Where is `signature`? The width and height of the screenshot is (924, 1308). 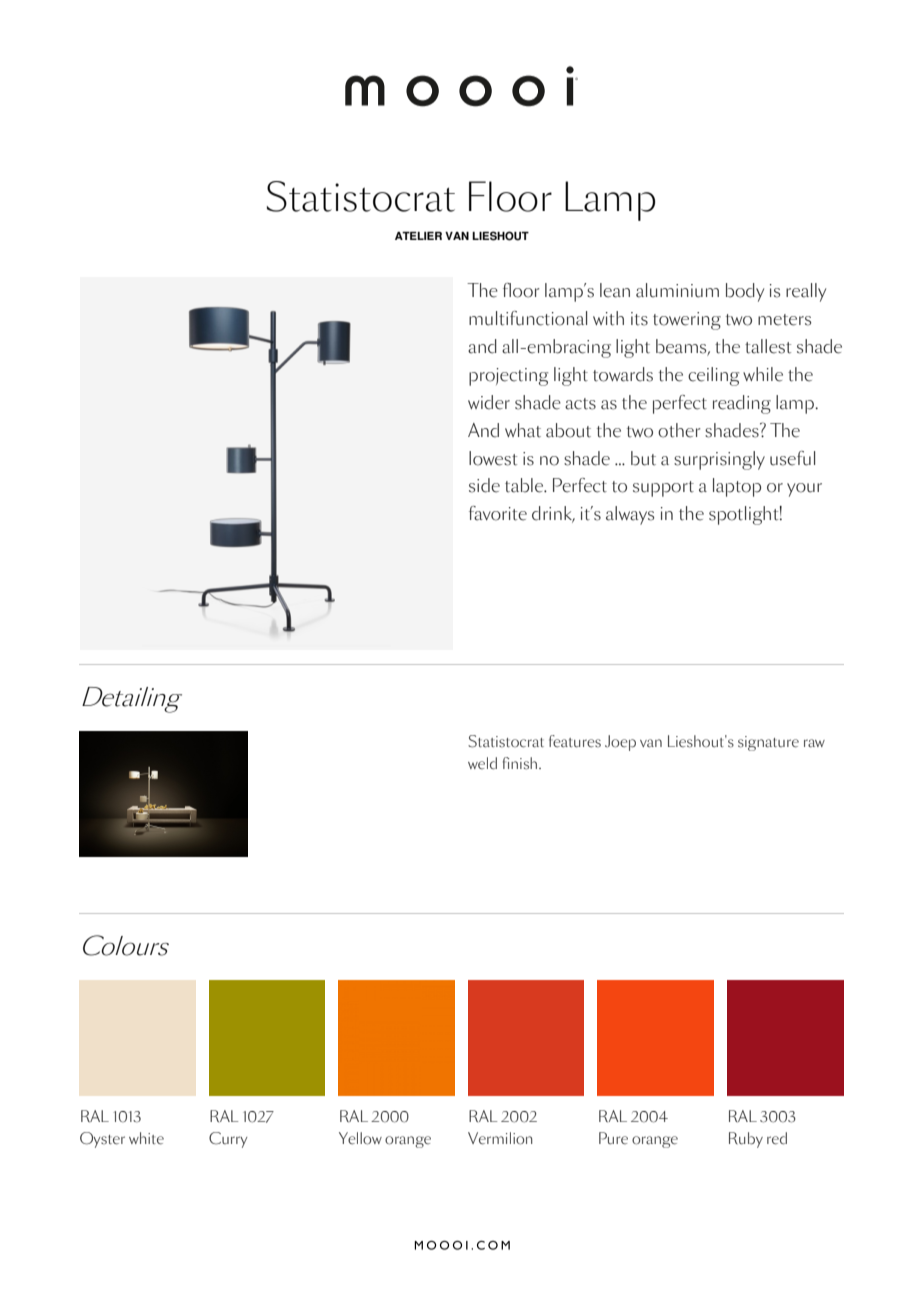
signature is located at coordinates (768, 743).
